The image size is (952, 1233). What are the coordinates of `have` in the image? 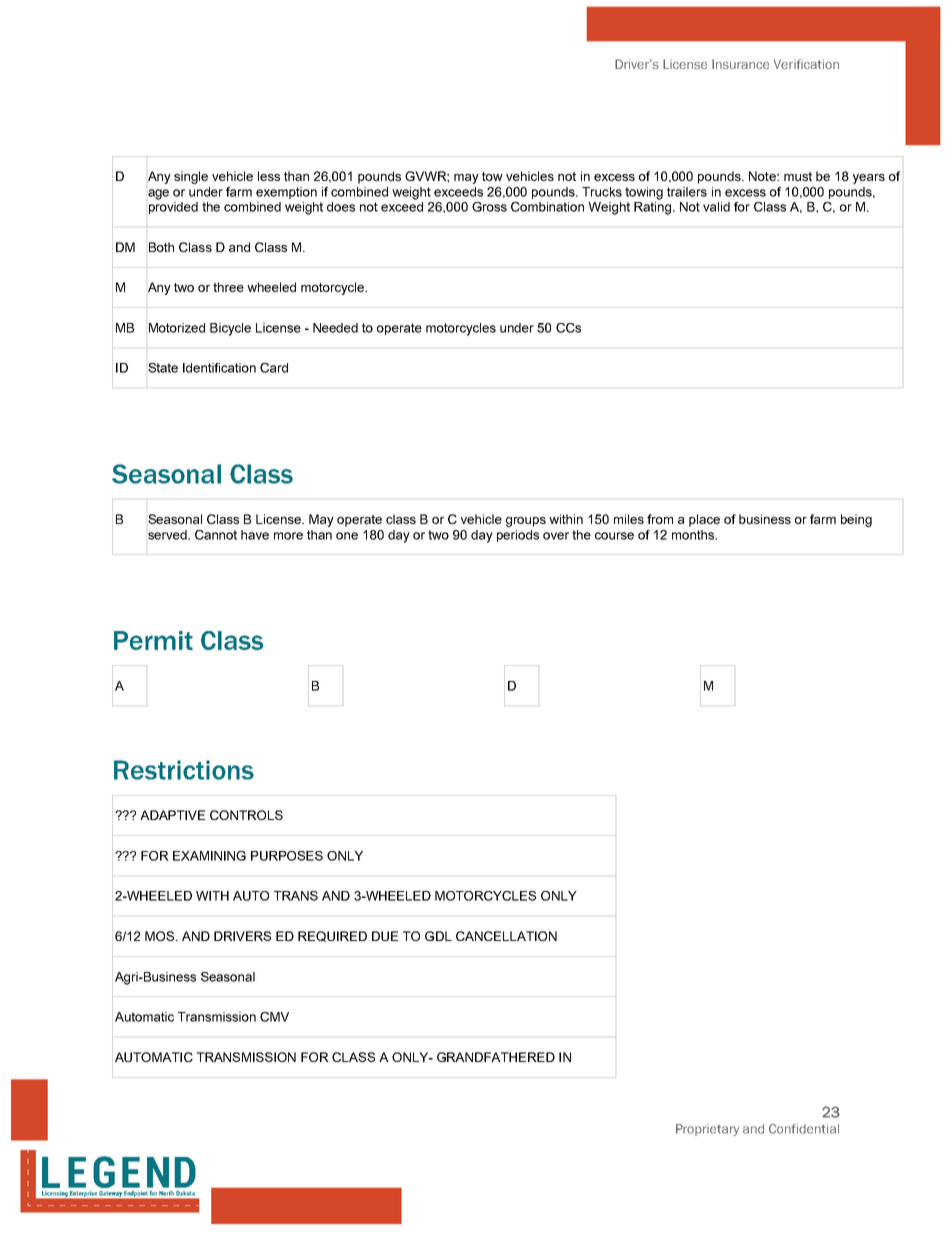 It's located at (255, 535).
